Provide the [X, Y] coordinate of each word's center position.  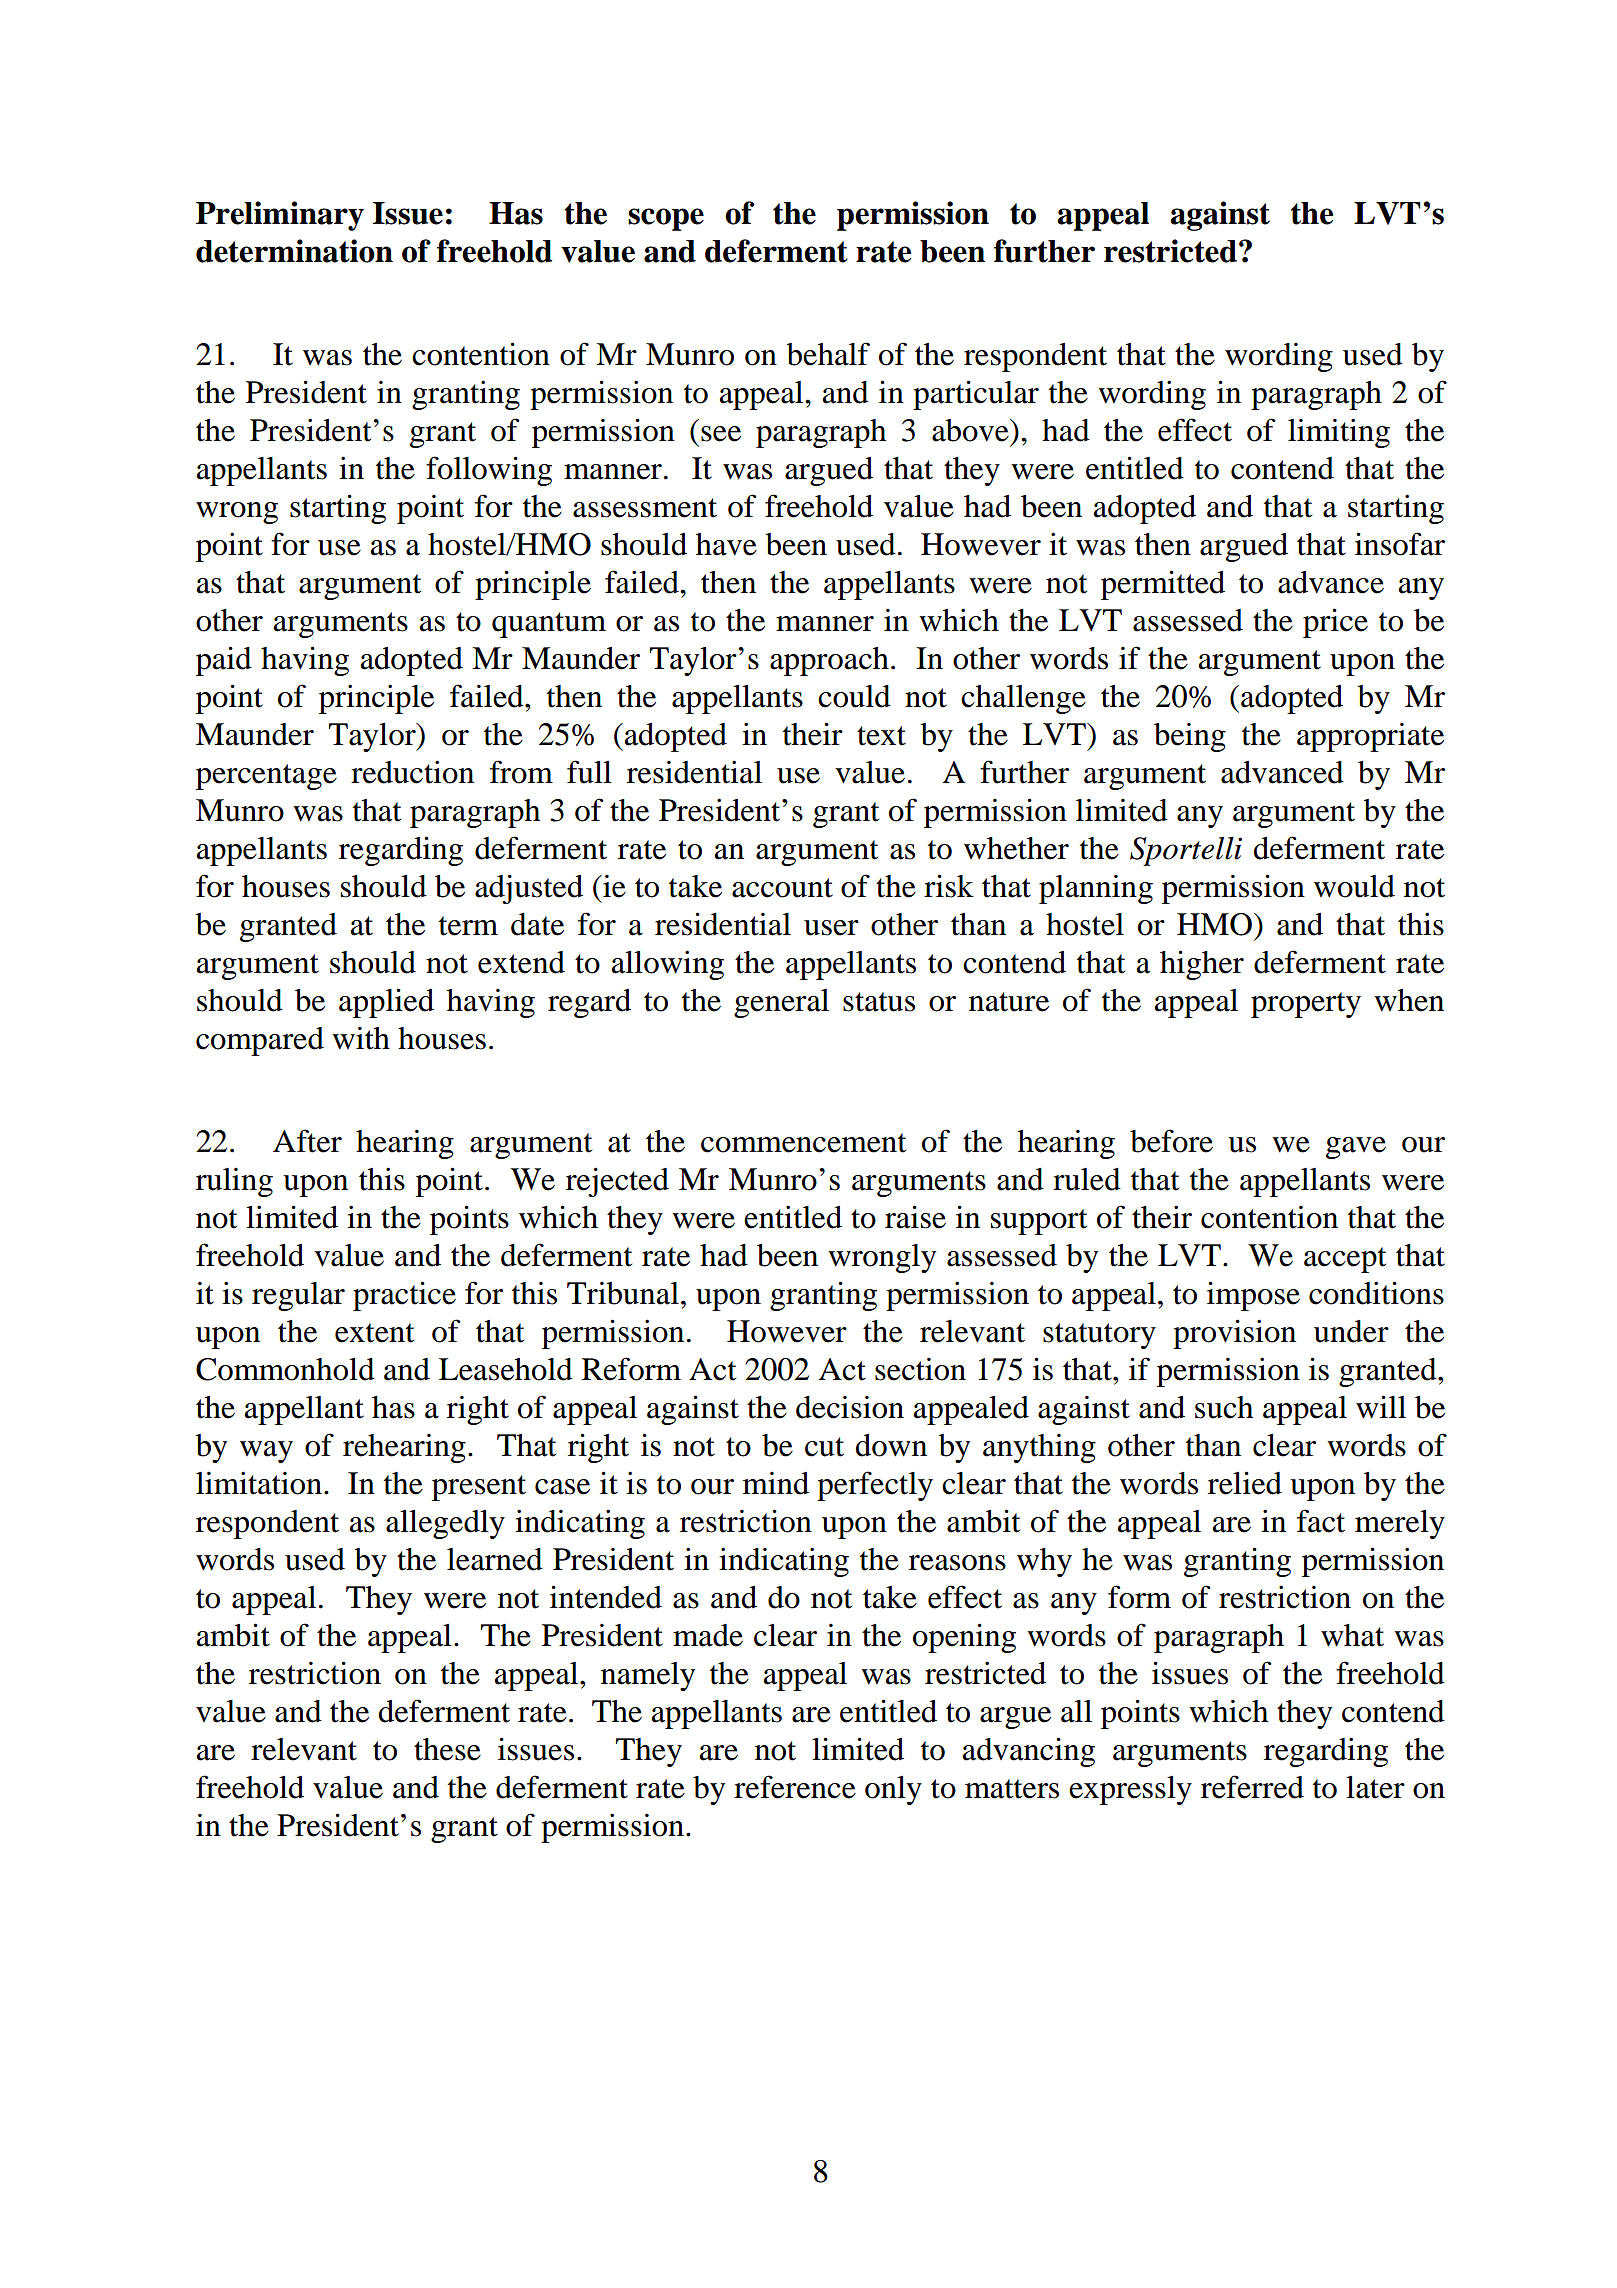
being [1190, 737]
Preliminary [280, 216]
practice [404, 1296]
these [447, 1749]
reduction [412, 772]
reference [795, 1787]
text [881, 736]
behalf [828, 354]
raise [915, 1217]
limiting [1339, 433]
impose [1253, 1296]
